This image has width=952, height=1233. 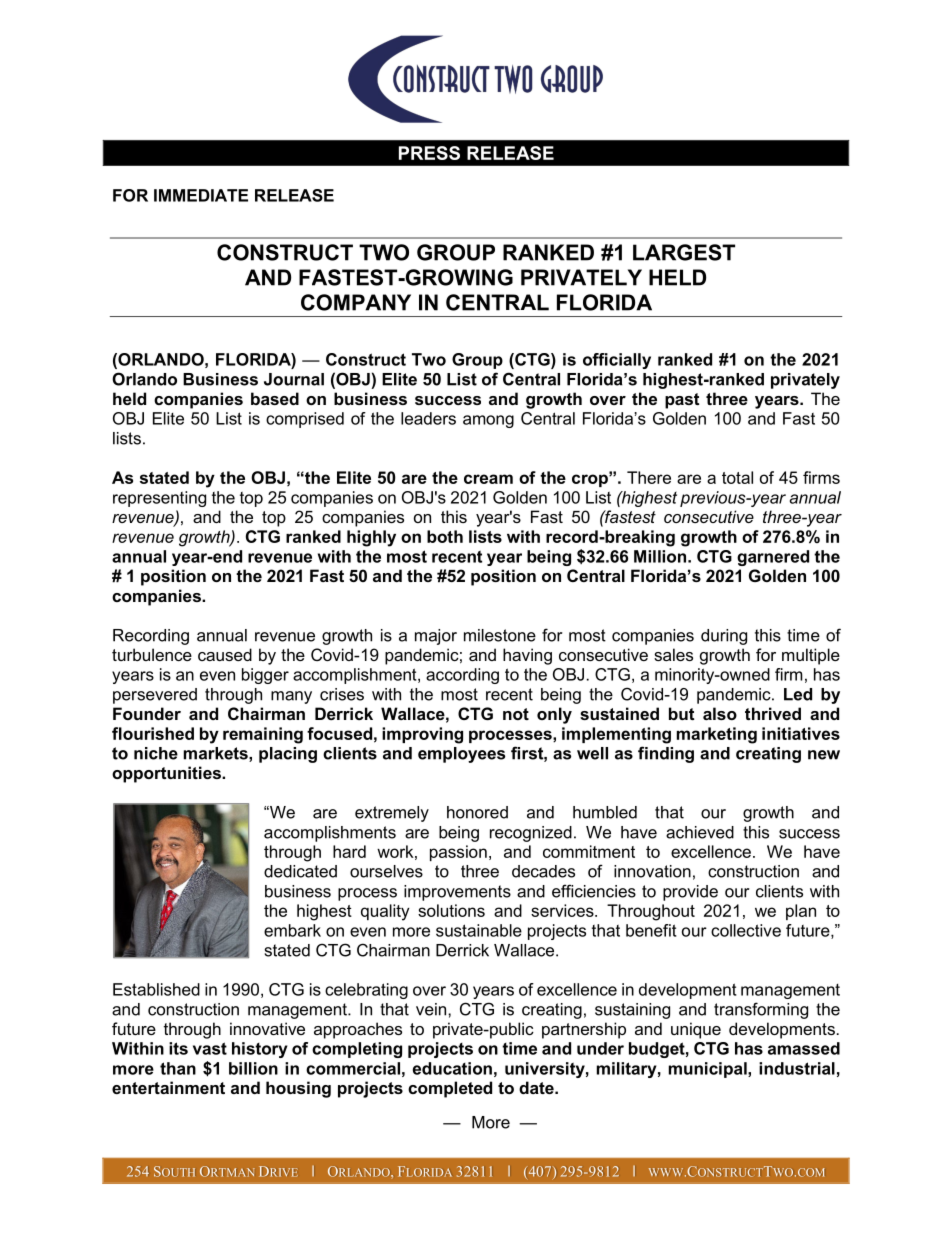 What do you see at coordinates (717, 735) in the image?
I see `marketing` at bounding box center [717, 735].
